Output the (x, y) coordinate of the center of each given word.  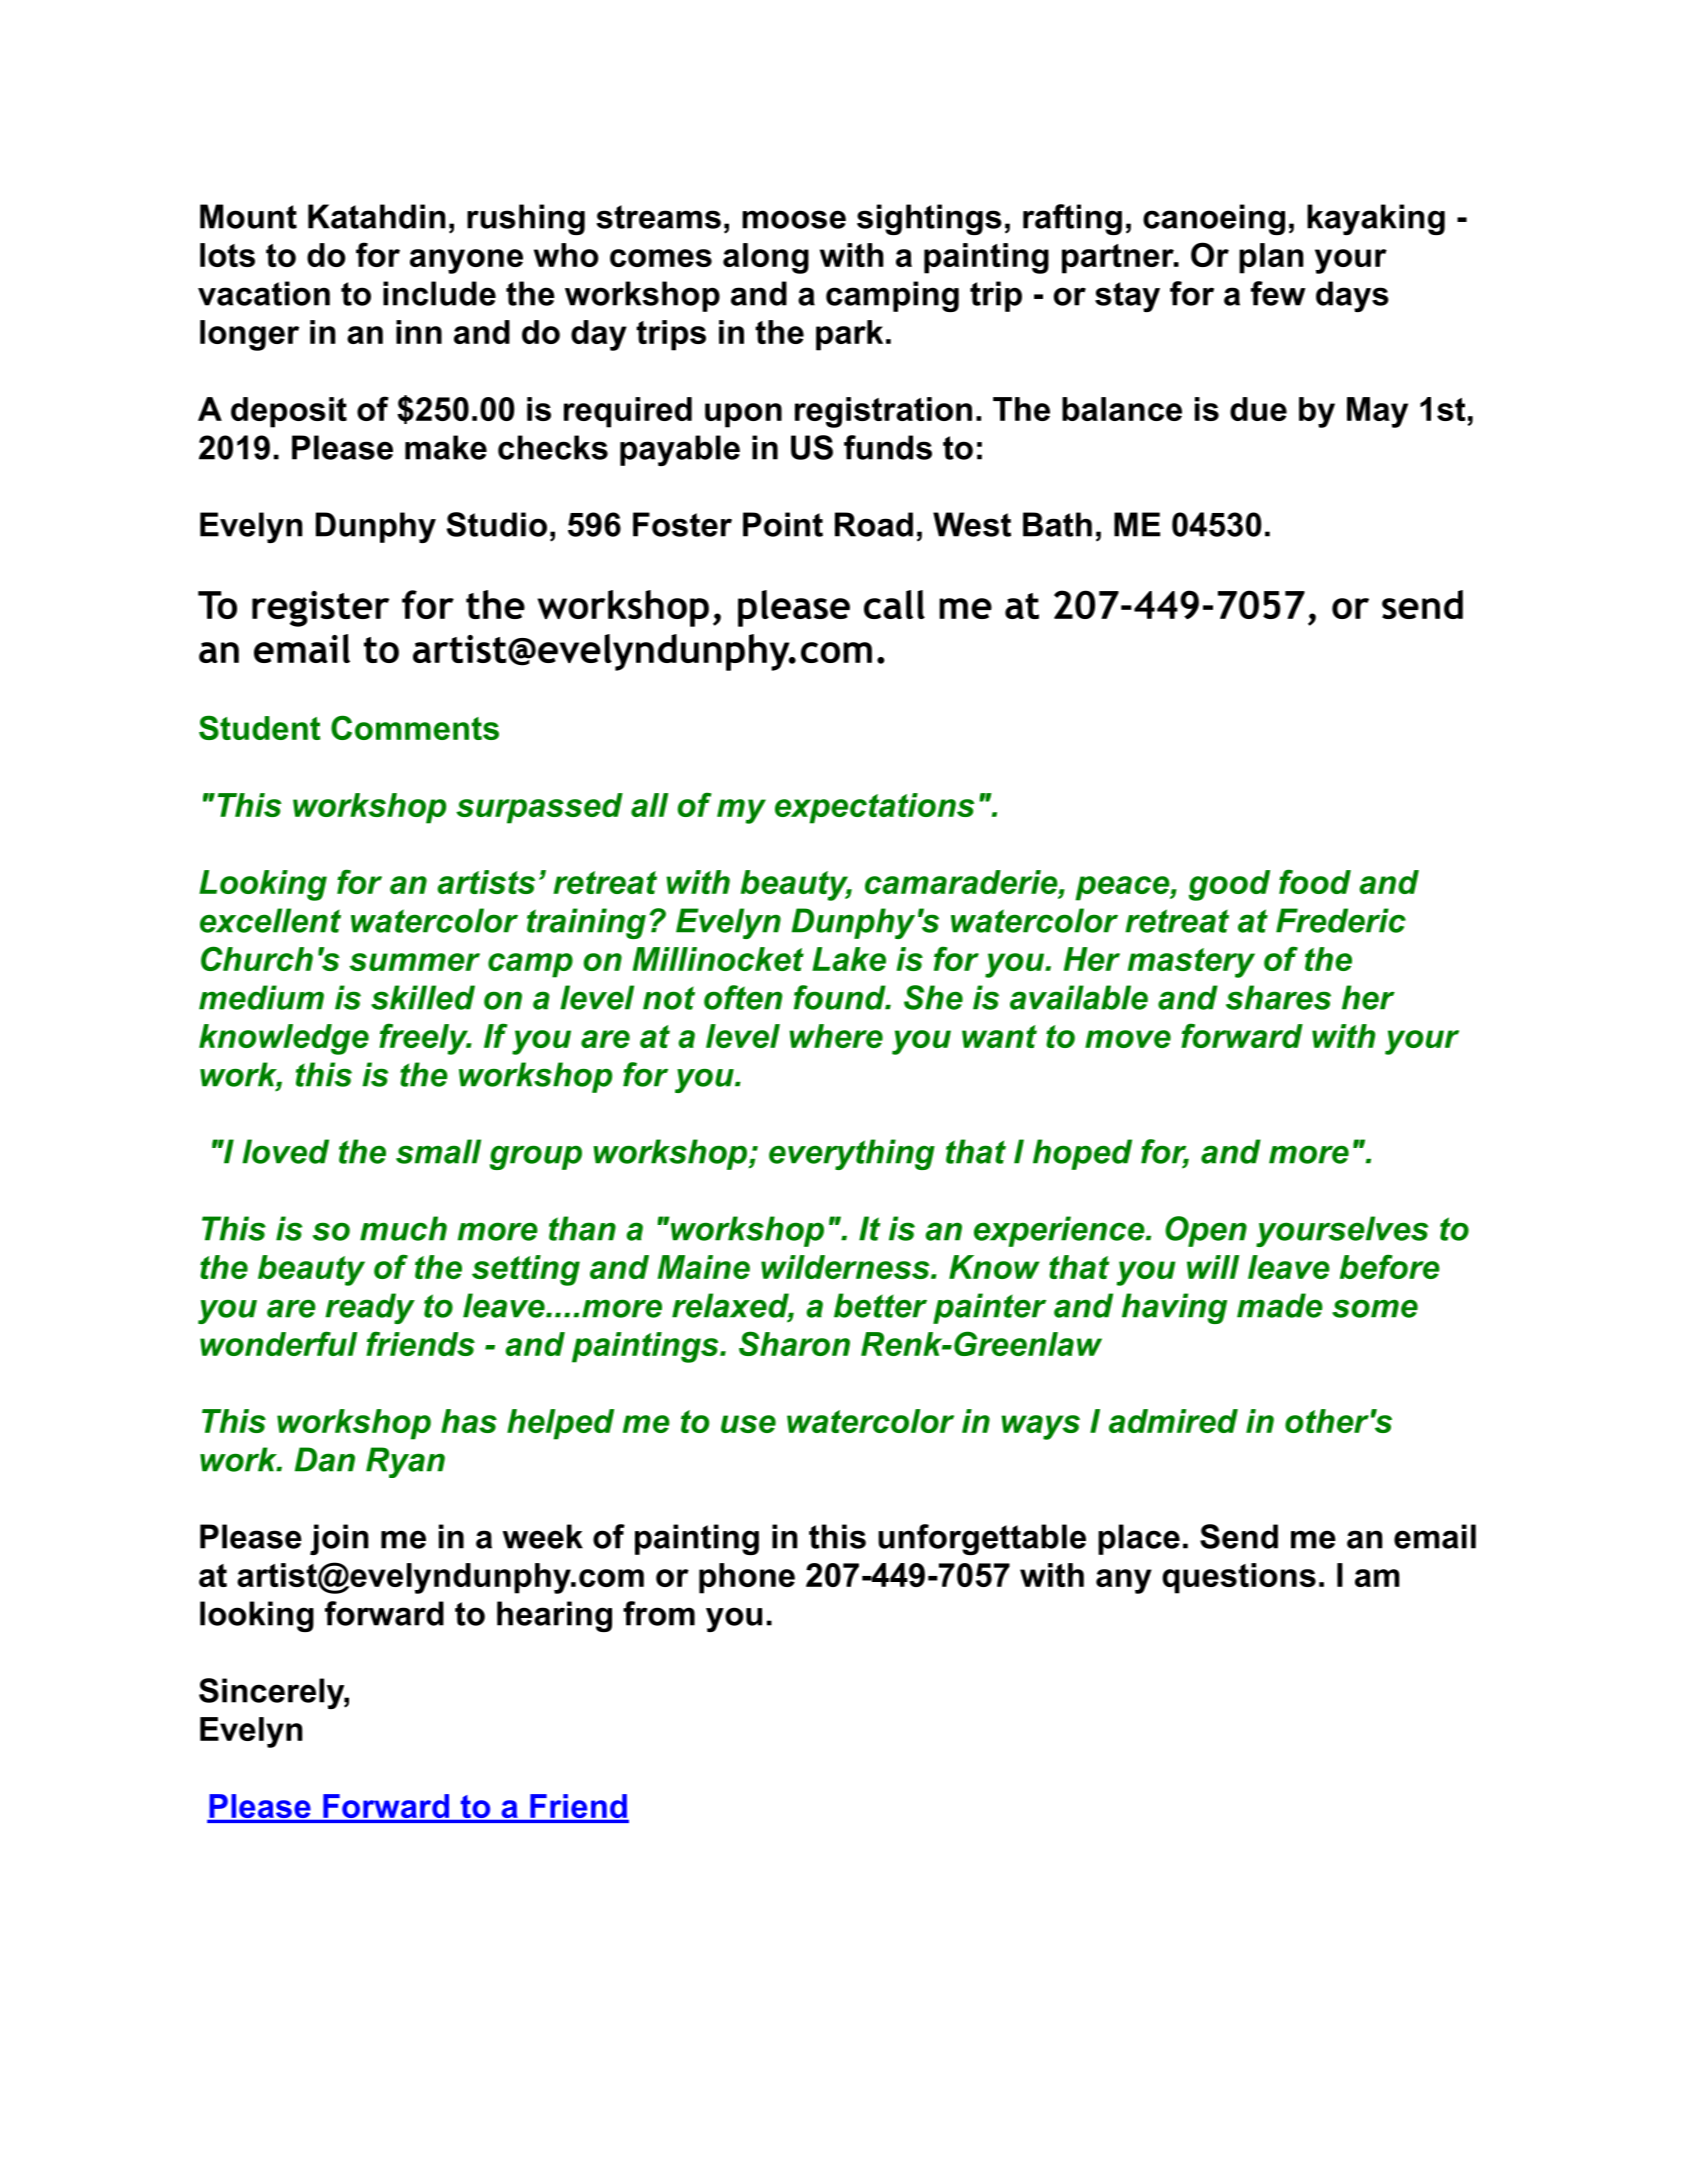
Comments (415, 727)
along (766, 258)
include (439, 293)
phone (747, 1578)
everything (852, 1154)
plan (1271, 258)
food (1315, 881)
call (894, 604)
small (438, 1151)
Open (1206, 1231)
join (339, 1539)
